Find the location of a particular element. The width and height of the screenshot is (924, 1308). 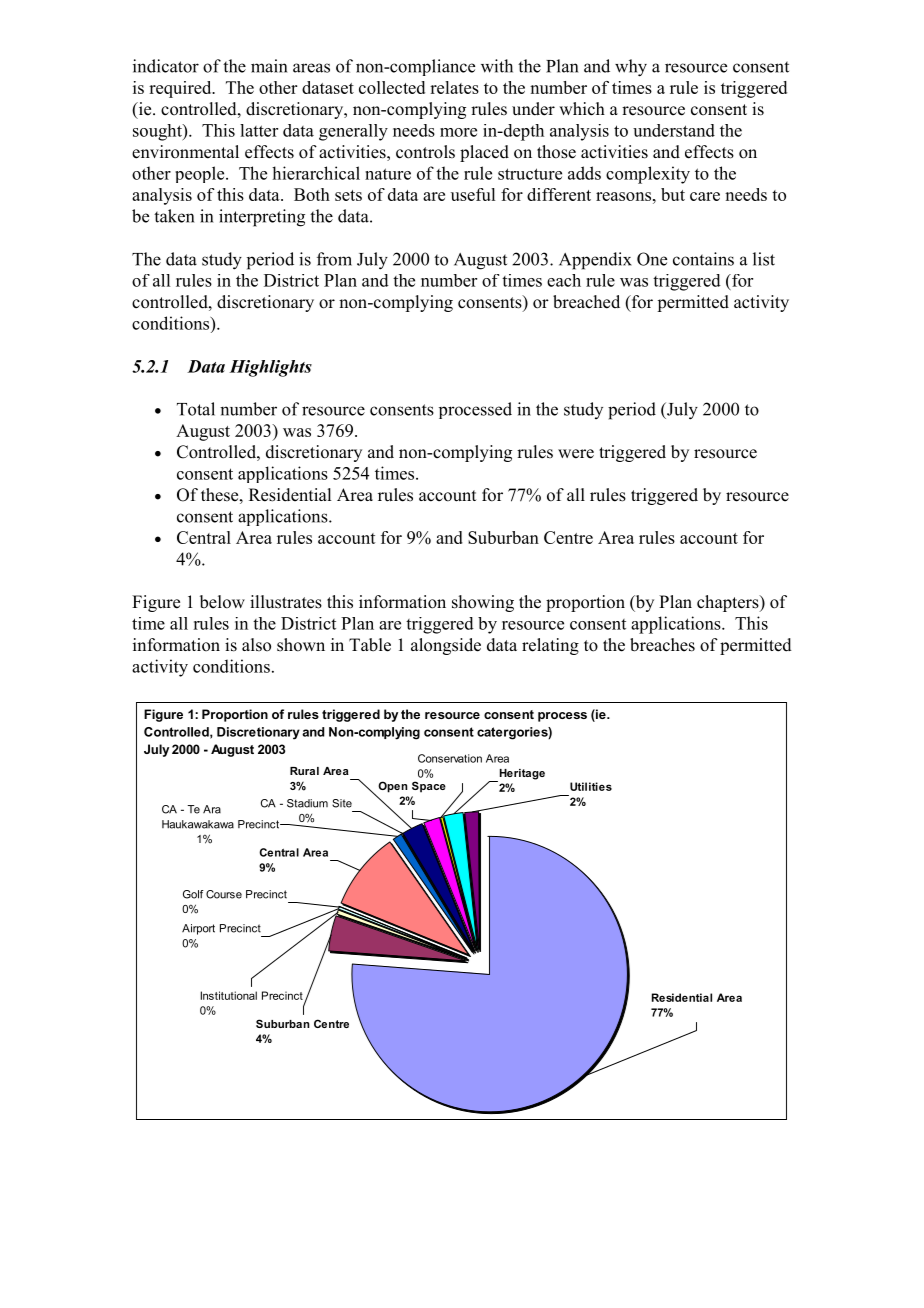

below is located at coordinates (222, 602).
